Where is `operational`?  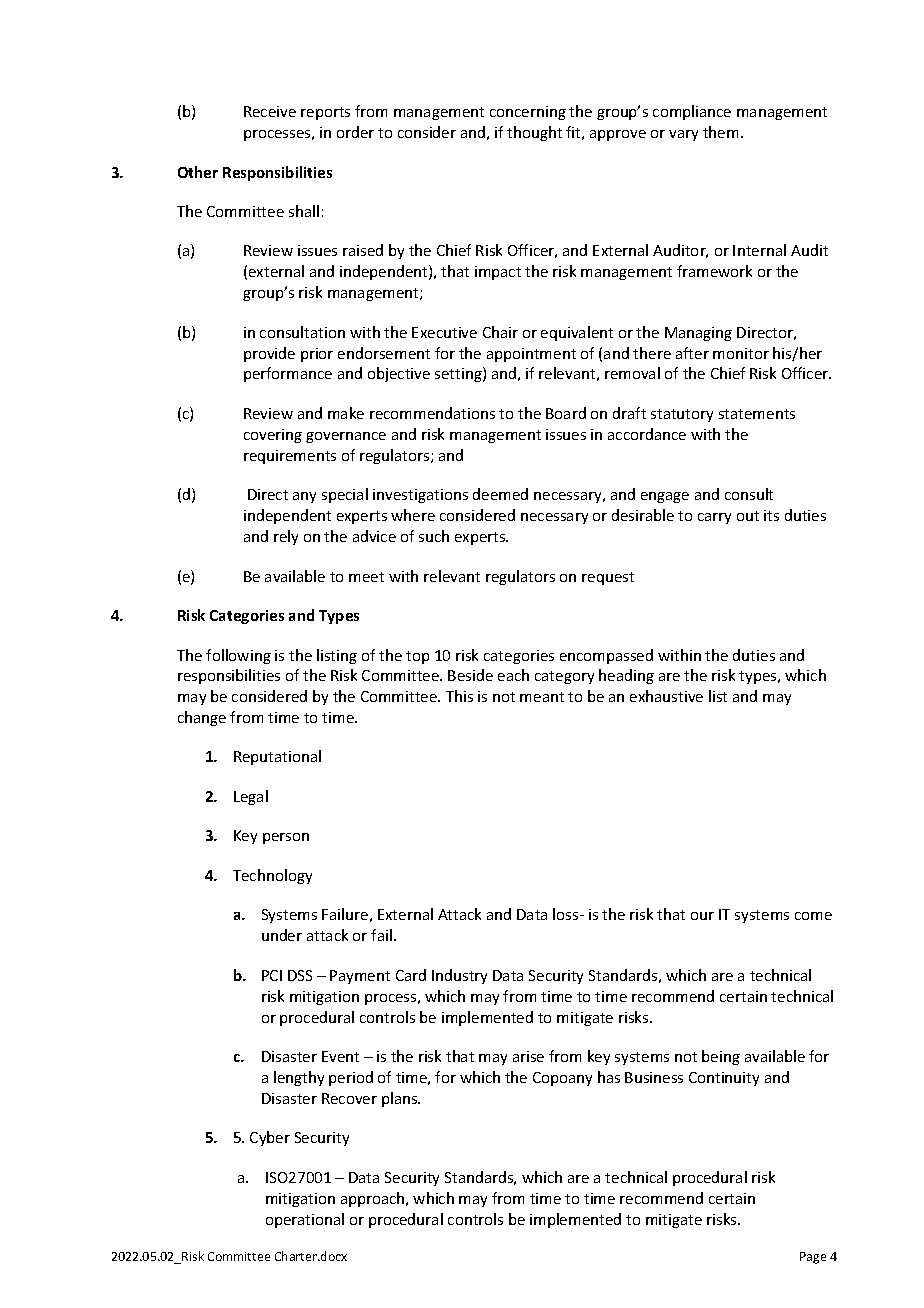
operational is located at coordinates (305, 1220).
